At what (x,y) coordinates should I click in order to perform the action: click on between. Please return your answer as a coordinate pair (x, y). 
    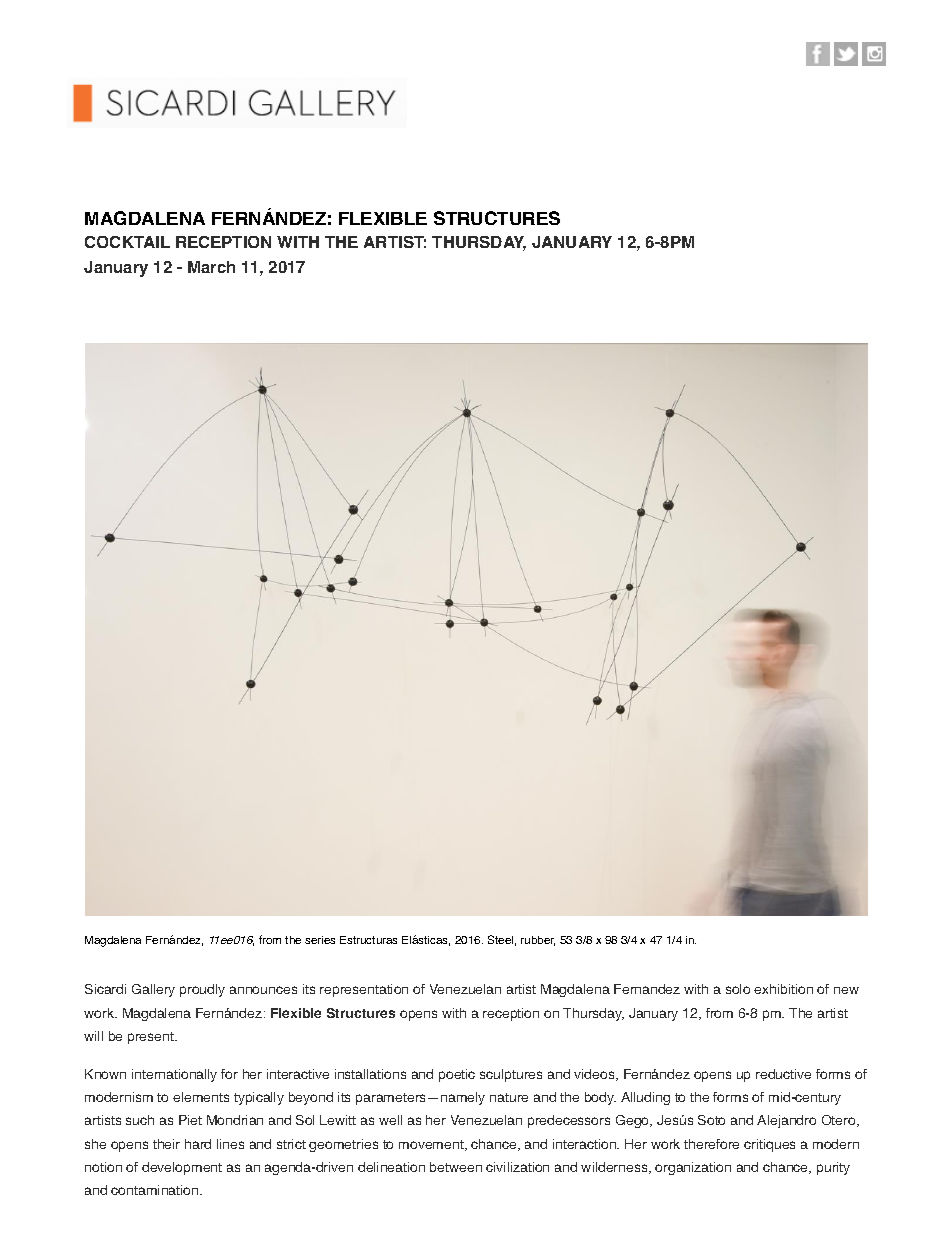
    Looking at the image, I should click on (456, 1167).
